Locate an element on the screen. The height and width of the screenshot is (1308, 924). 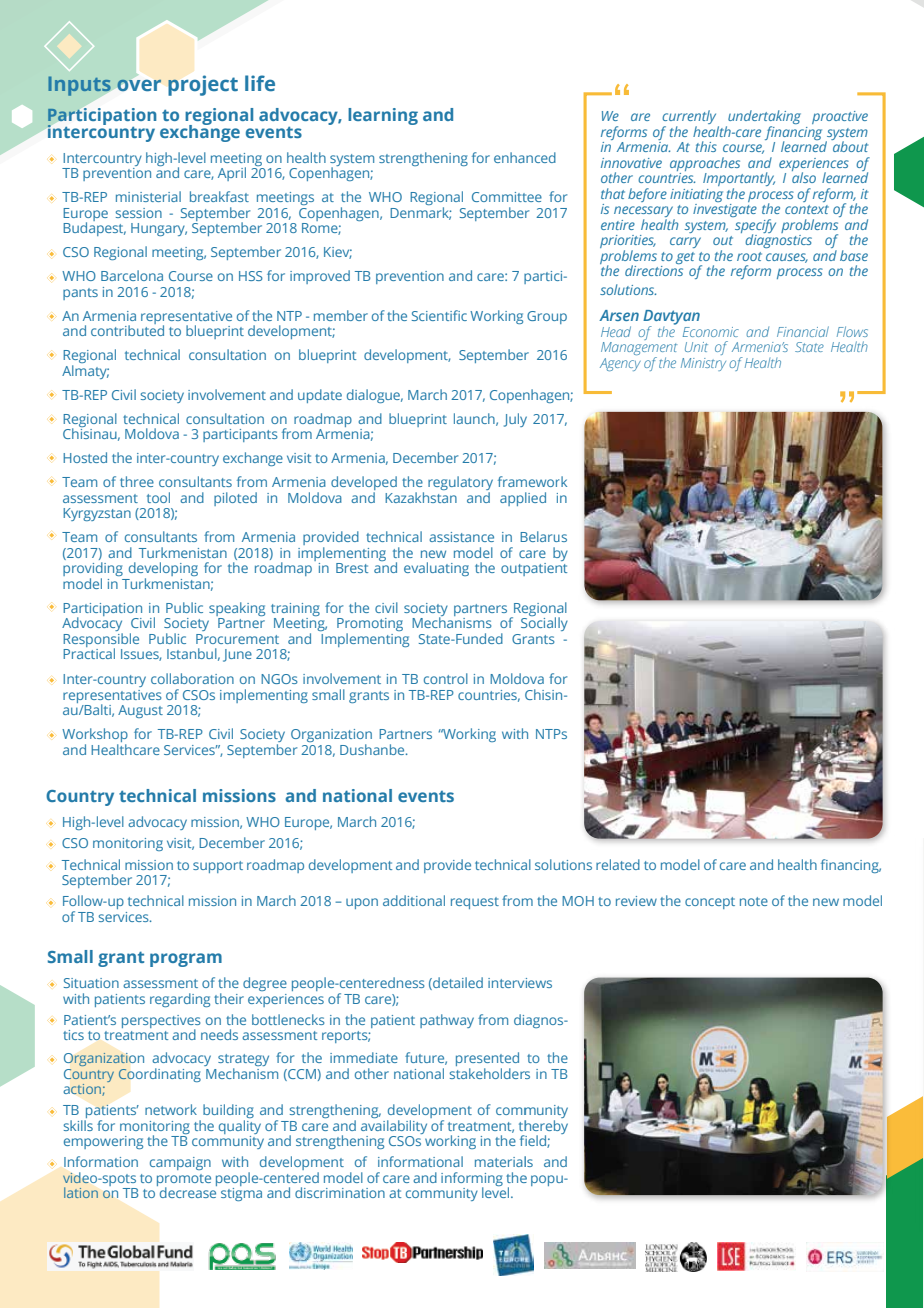
enhanced is located at coordinates (525, 157).
